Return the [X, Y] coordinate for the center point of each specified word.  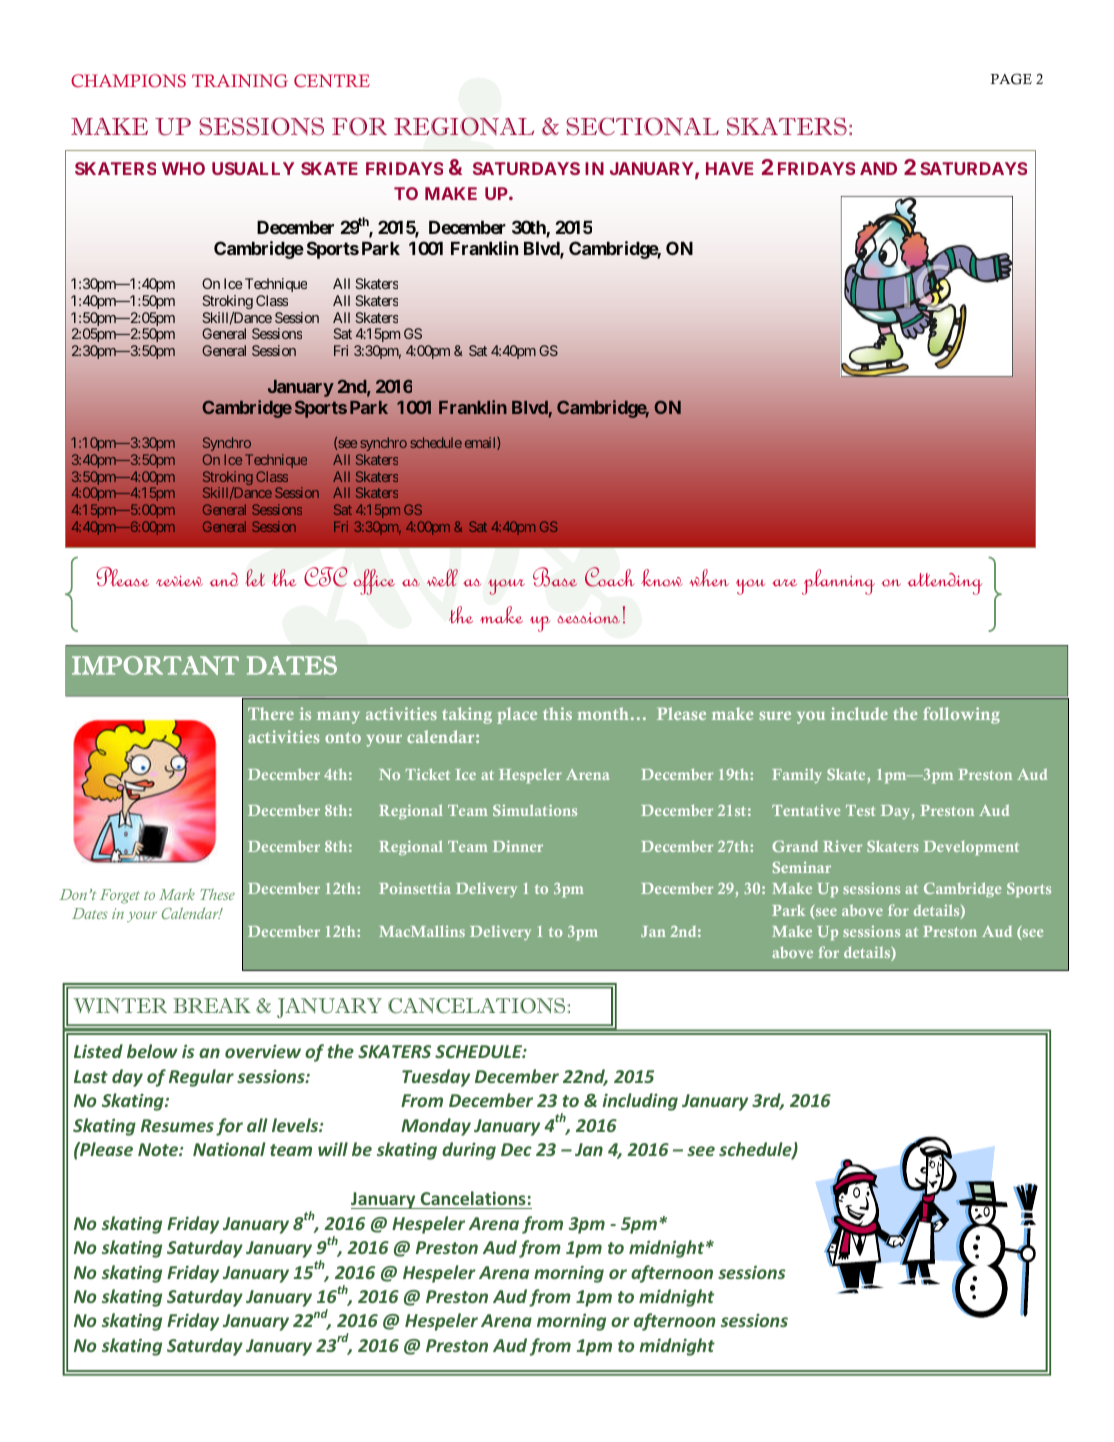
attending [944, 584]
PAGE [1011, 79]
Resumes [177, 1125]
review [179, 581]
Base [555, 577]
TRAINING [240, 81]
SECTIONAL [642, 126]
